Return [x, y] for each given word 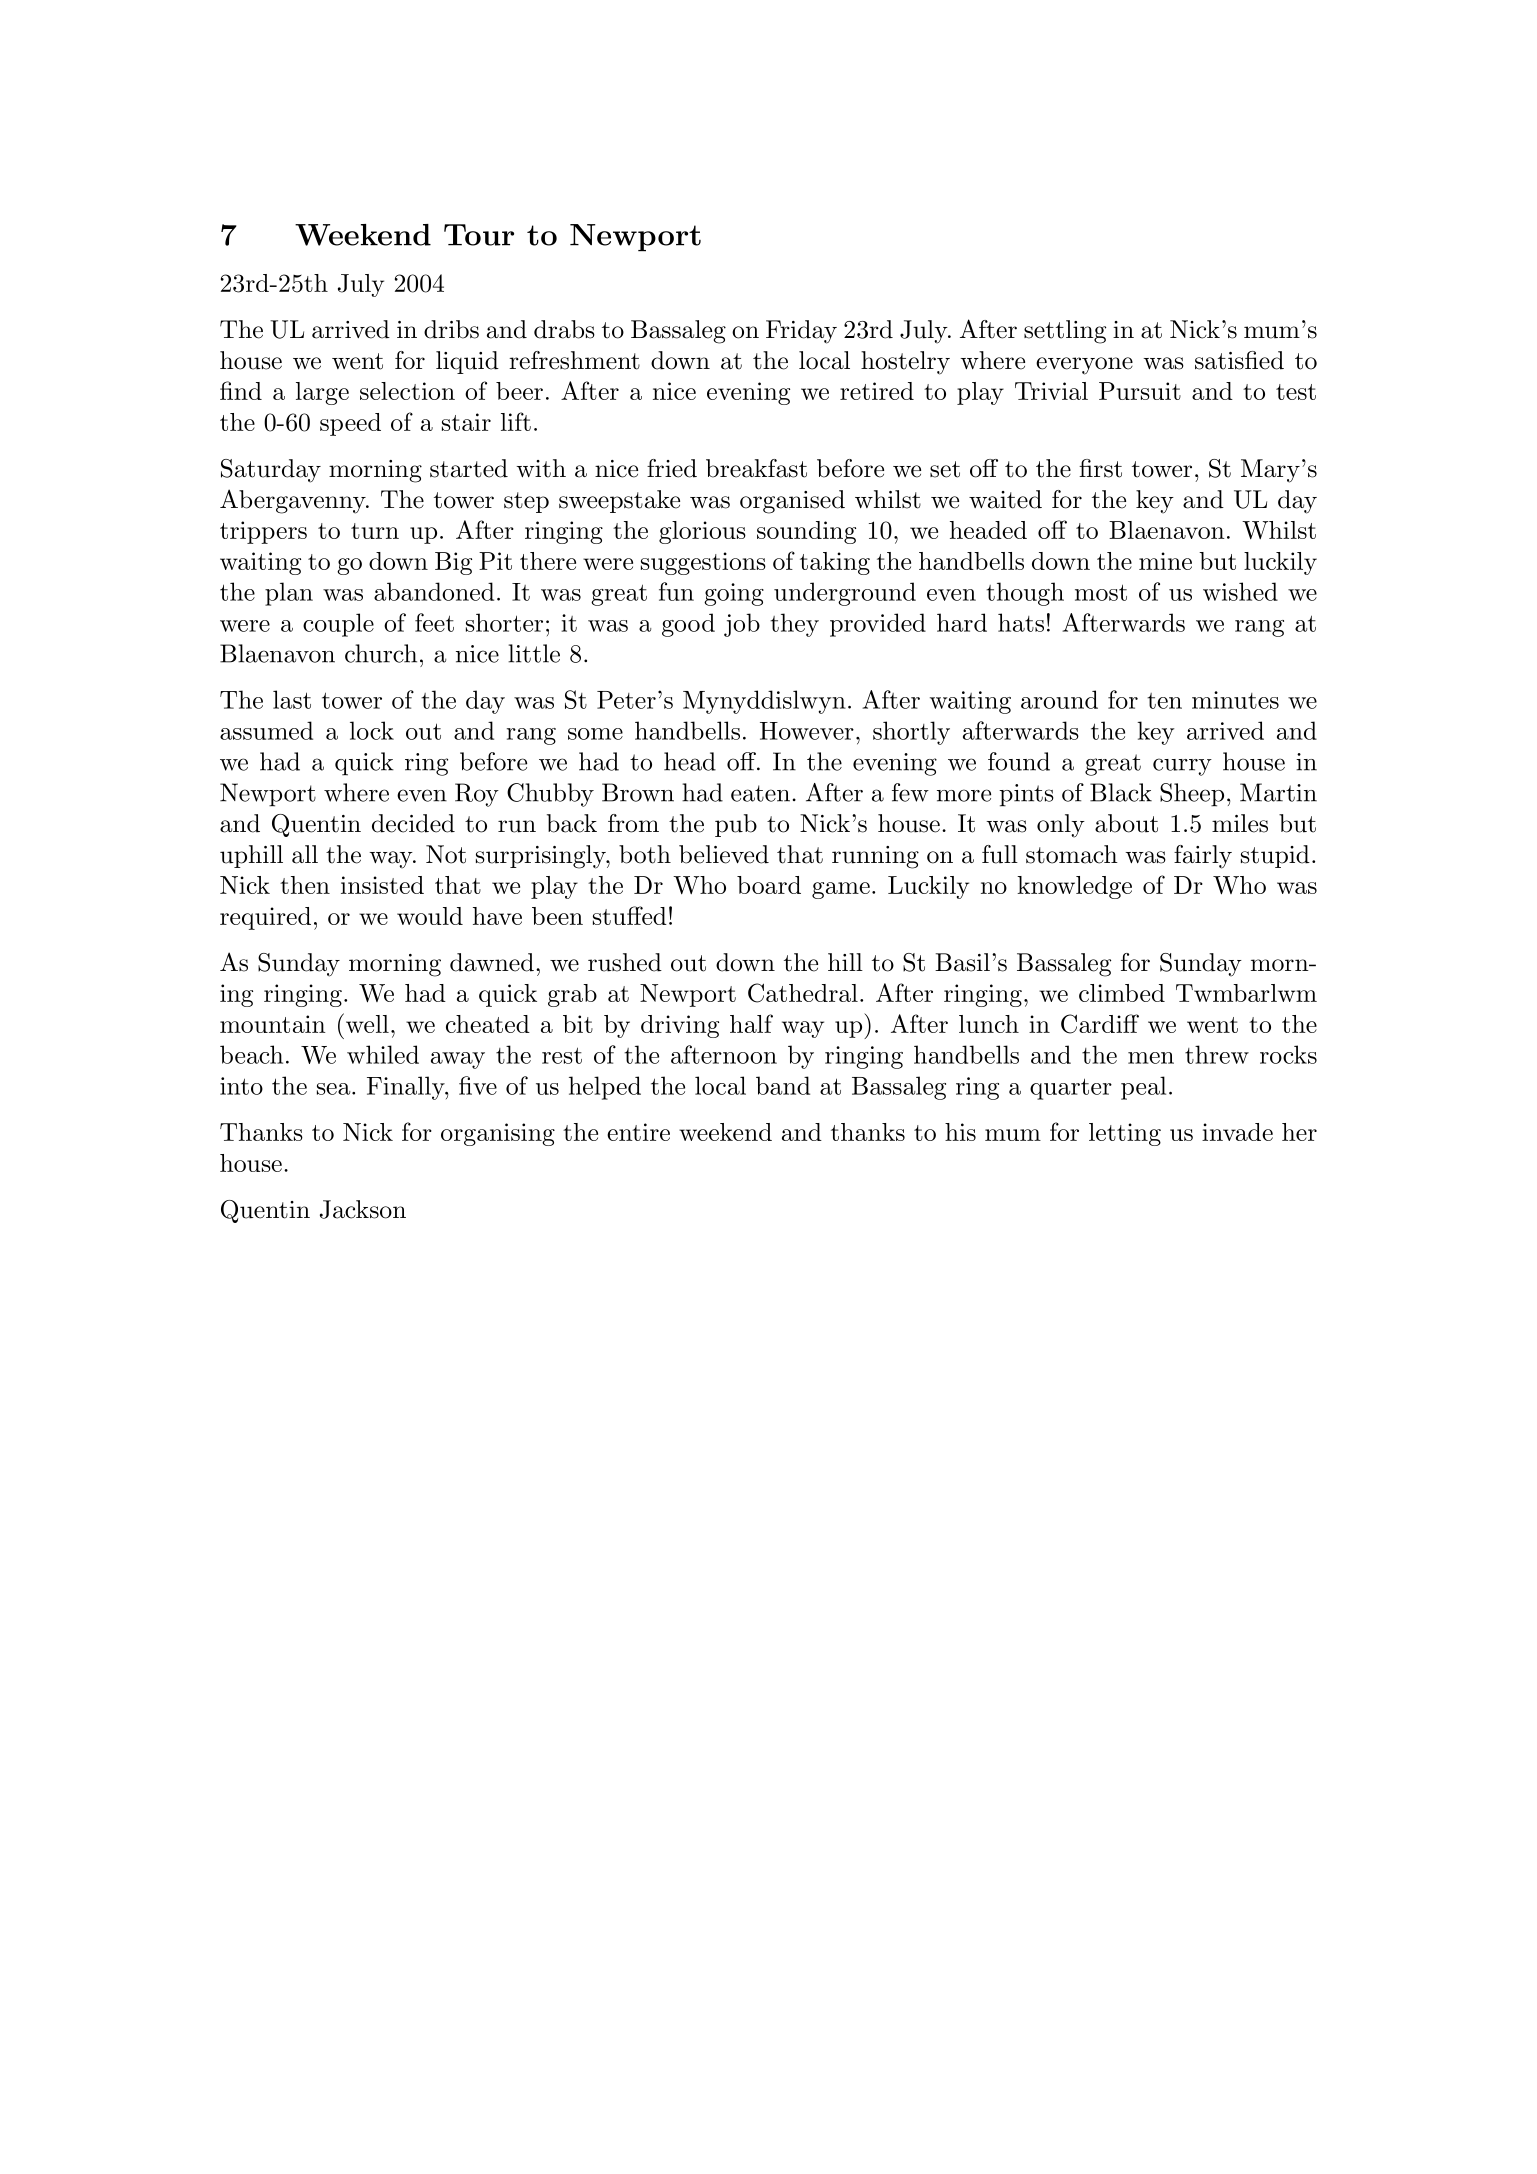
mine [1165, 561]
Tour [479, 235]
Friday [801, 332]
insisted [382, 885]
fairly [1203, 857]
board [769, 885]
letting [1125, 1134]
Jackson [363, 1209]
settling [1065, 332]
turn [375, 531]
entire [638, 1132]
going [734, 594]
